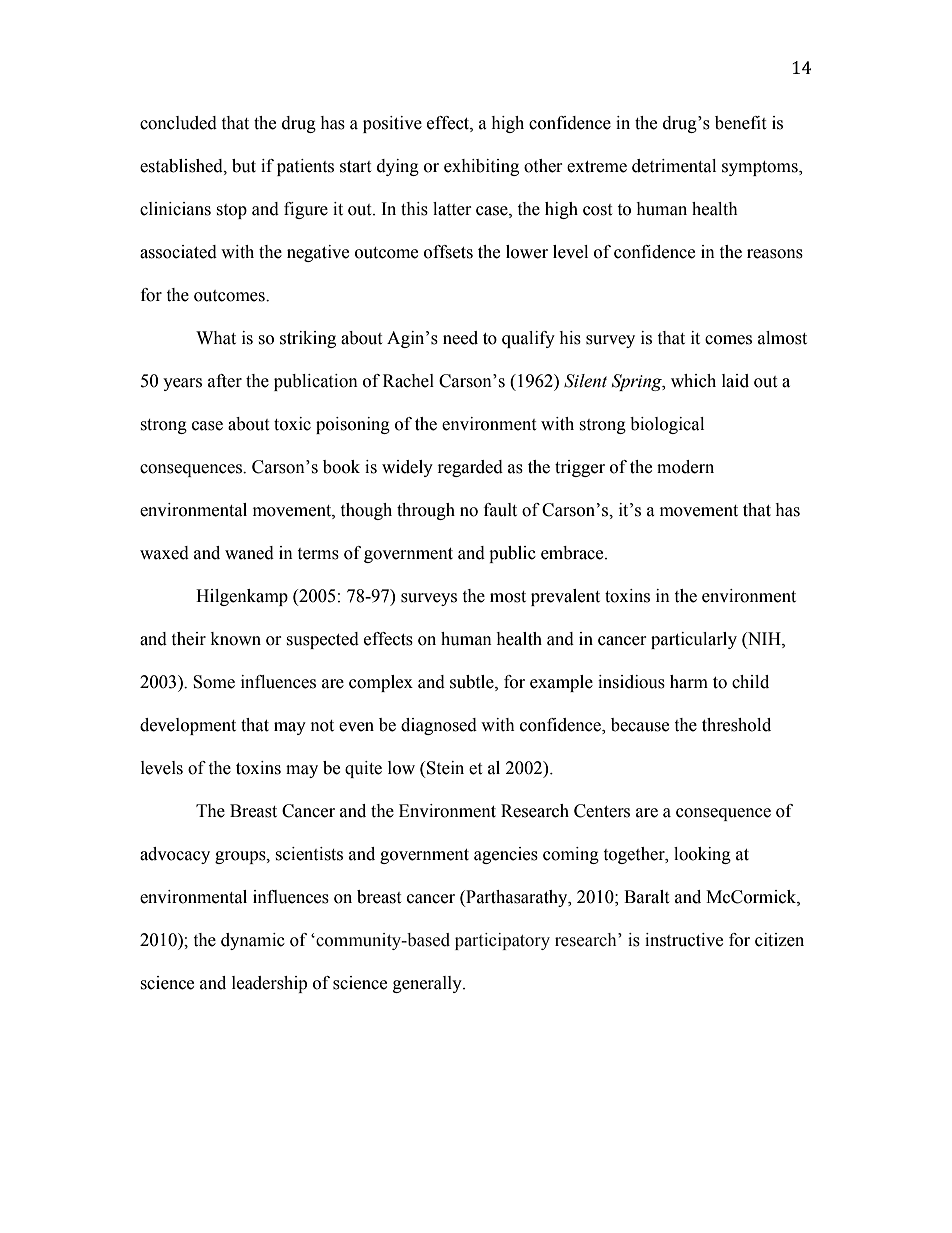 This image has width=952, height=1233. Describe the element at coordinates (292, 424) in the image. I see `toxic` at that location.
